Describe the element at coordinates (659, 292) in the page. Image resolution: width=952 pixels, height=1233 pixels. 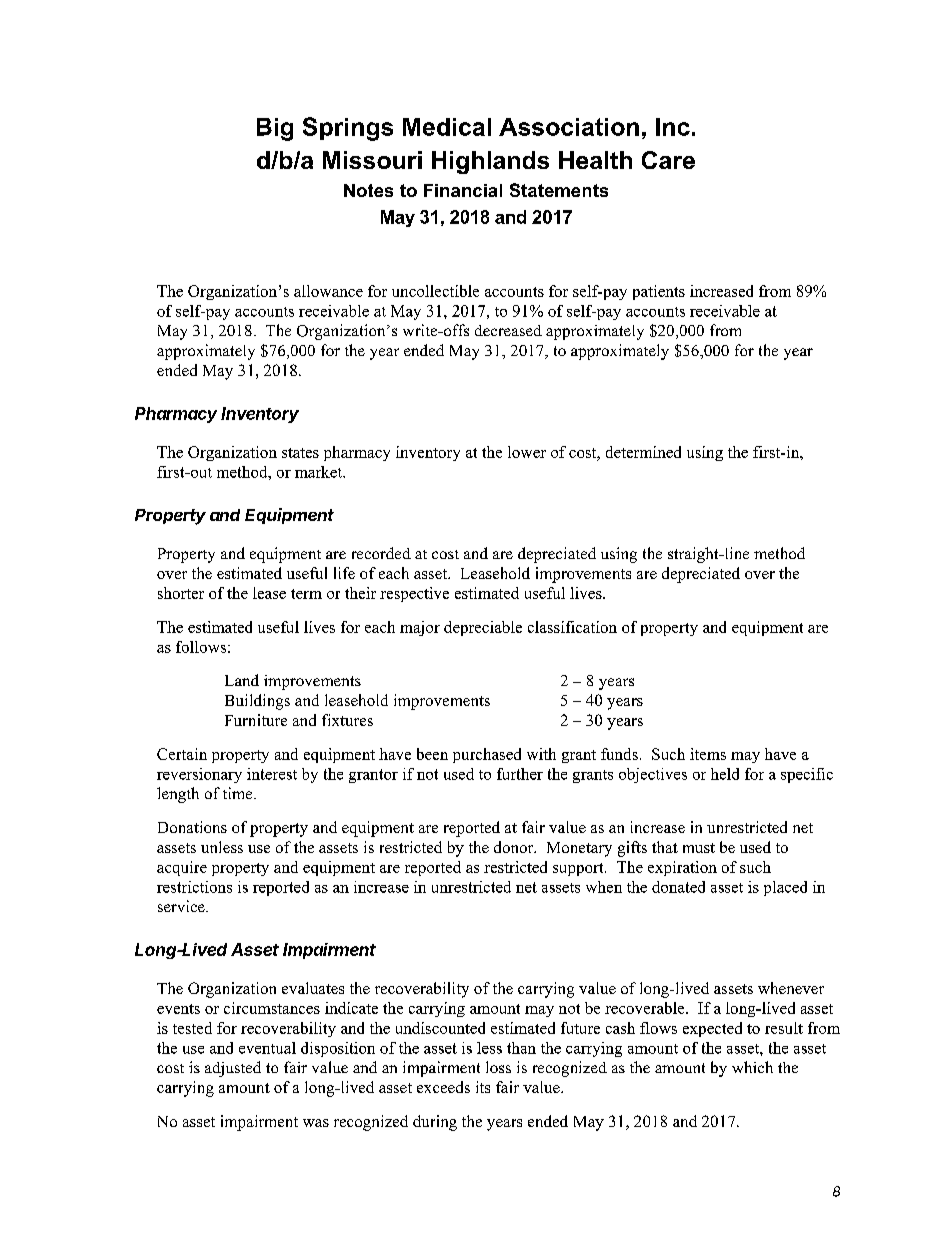
I see `patients` at that location.
